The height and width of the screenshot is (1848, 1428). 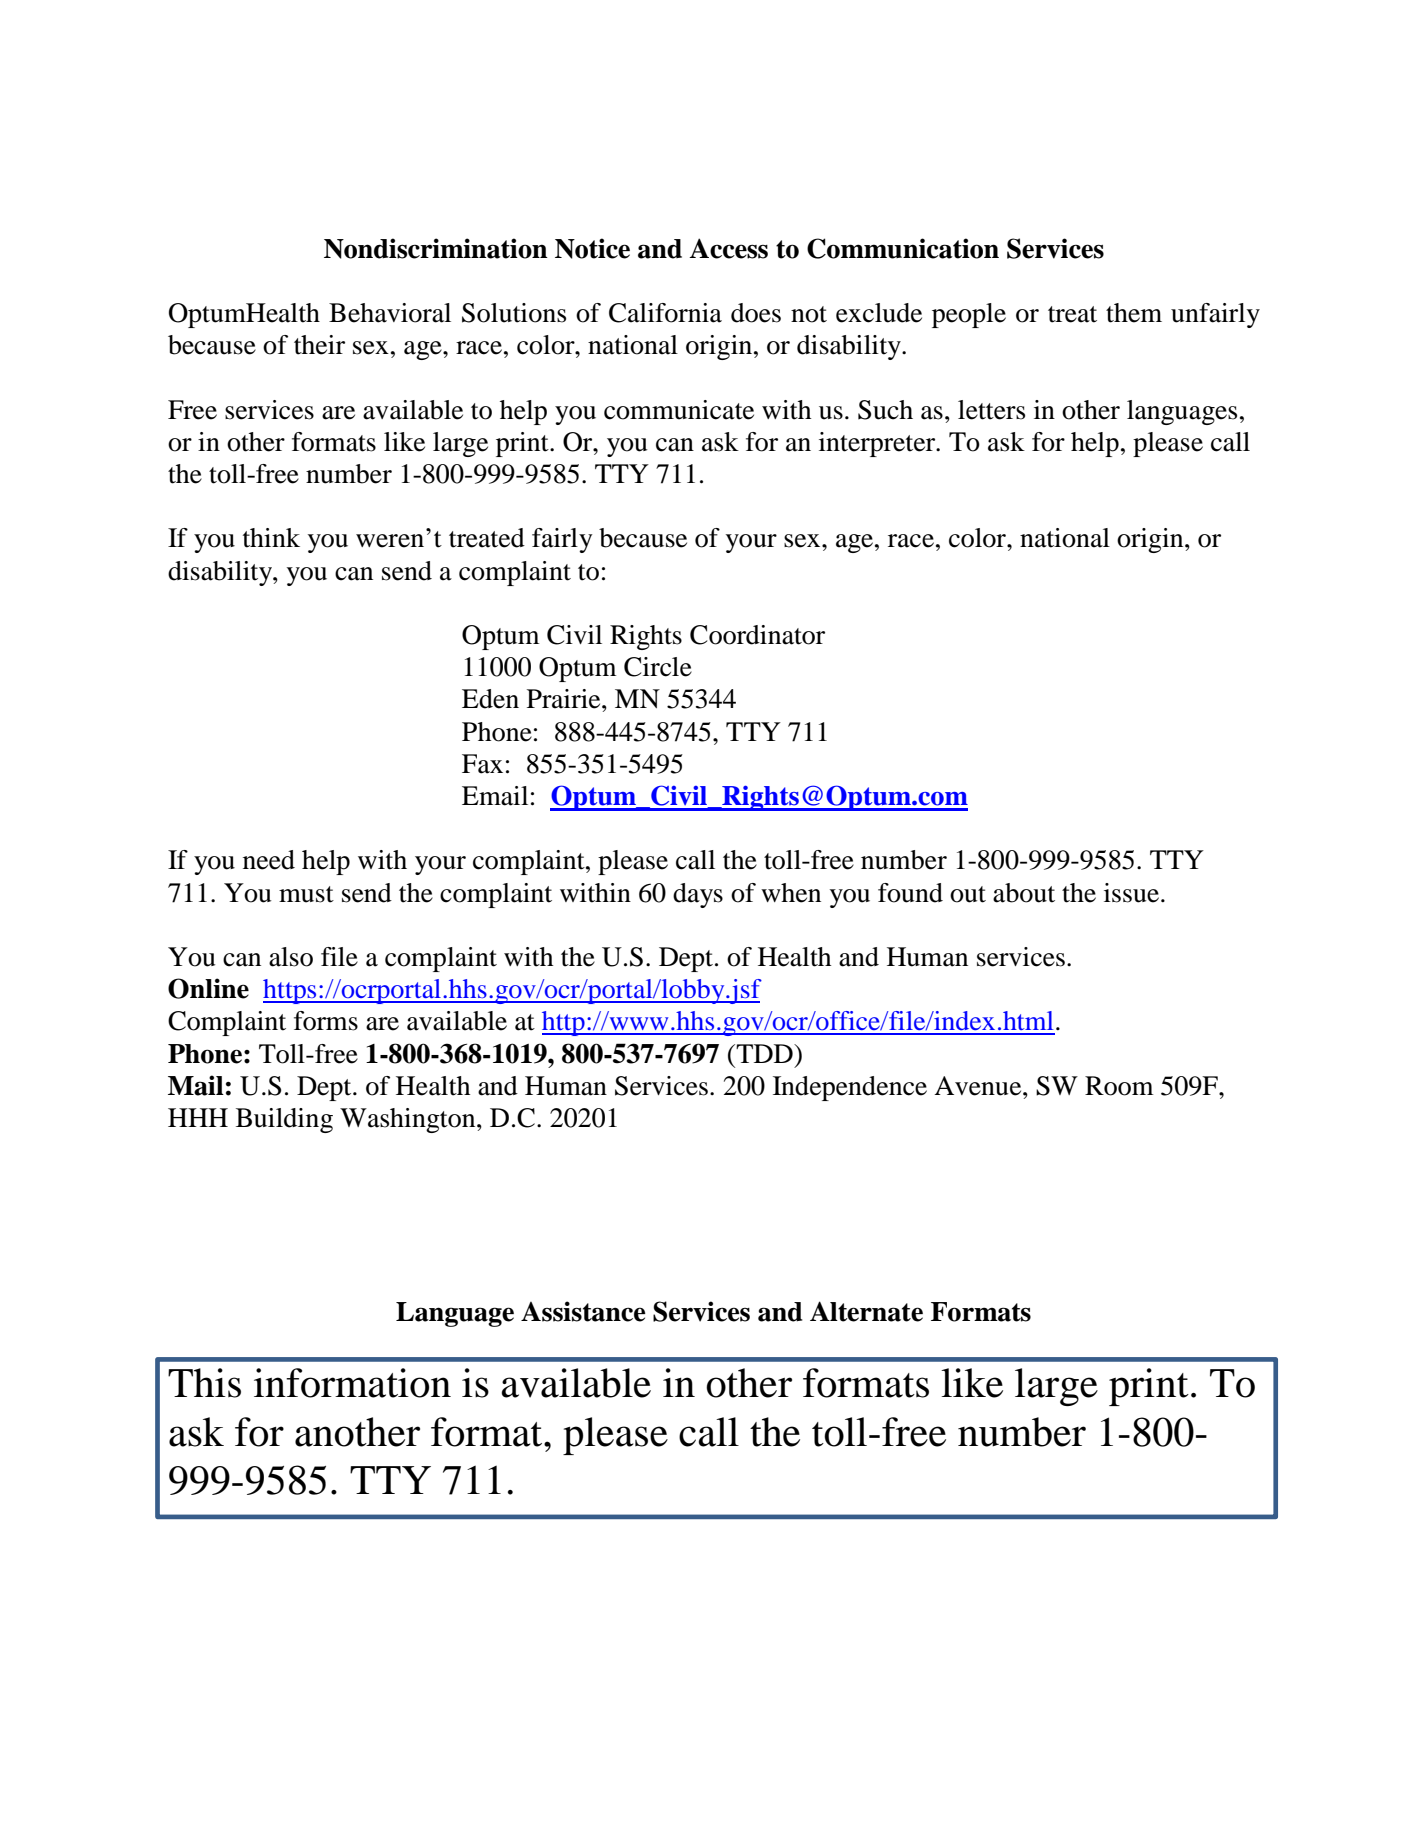 I want to click on Avenue, so click(x=979, y=1086).
